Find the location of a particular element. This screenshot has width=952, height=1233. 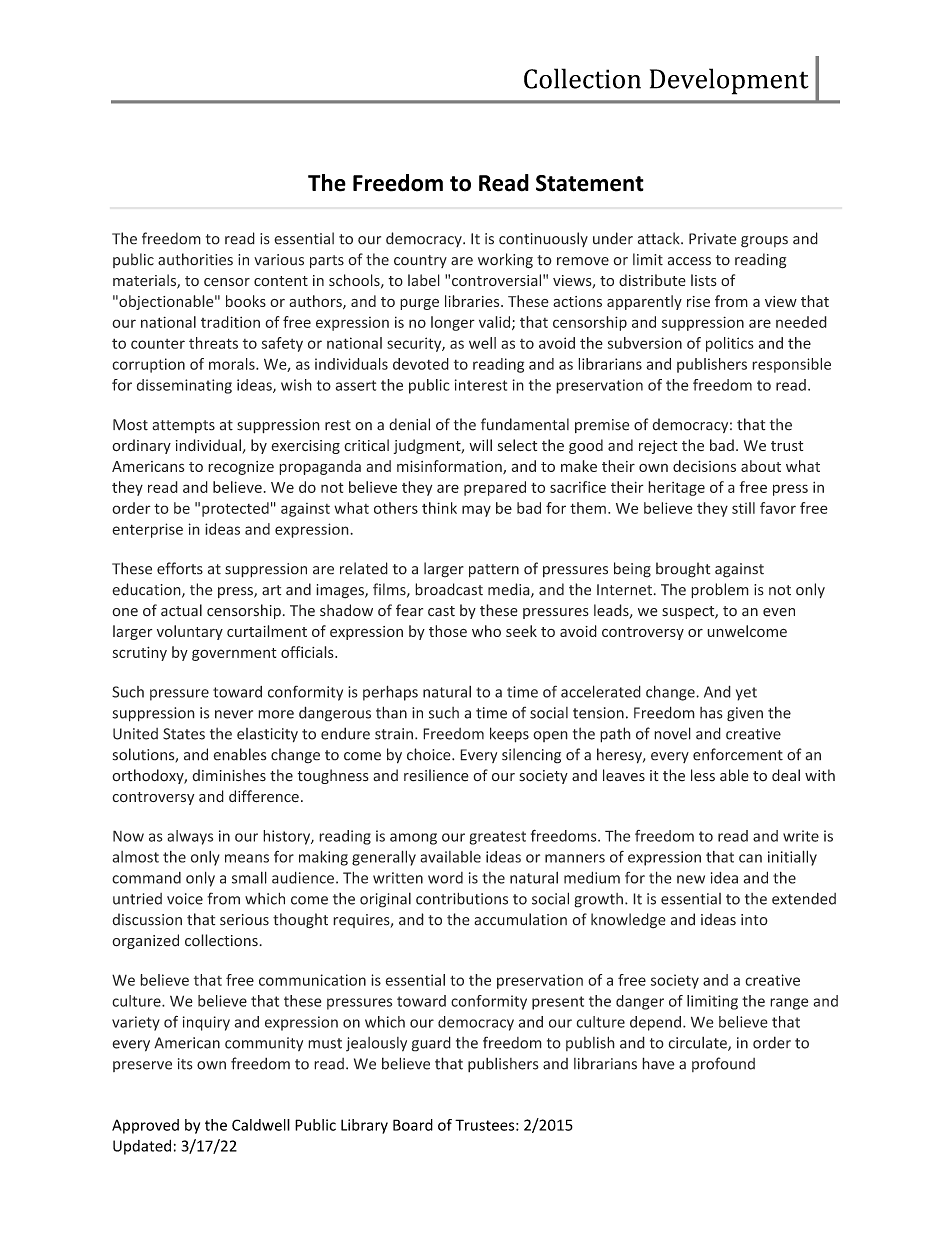

working is located at coordinates (505, 261).
